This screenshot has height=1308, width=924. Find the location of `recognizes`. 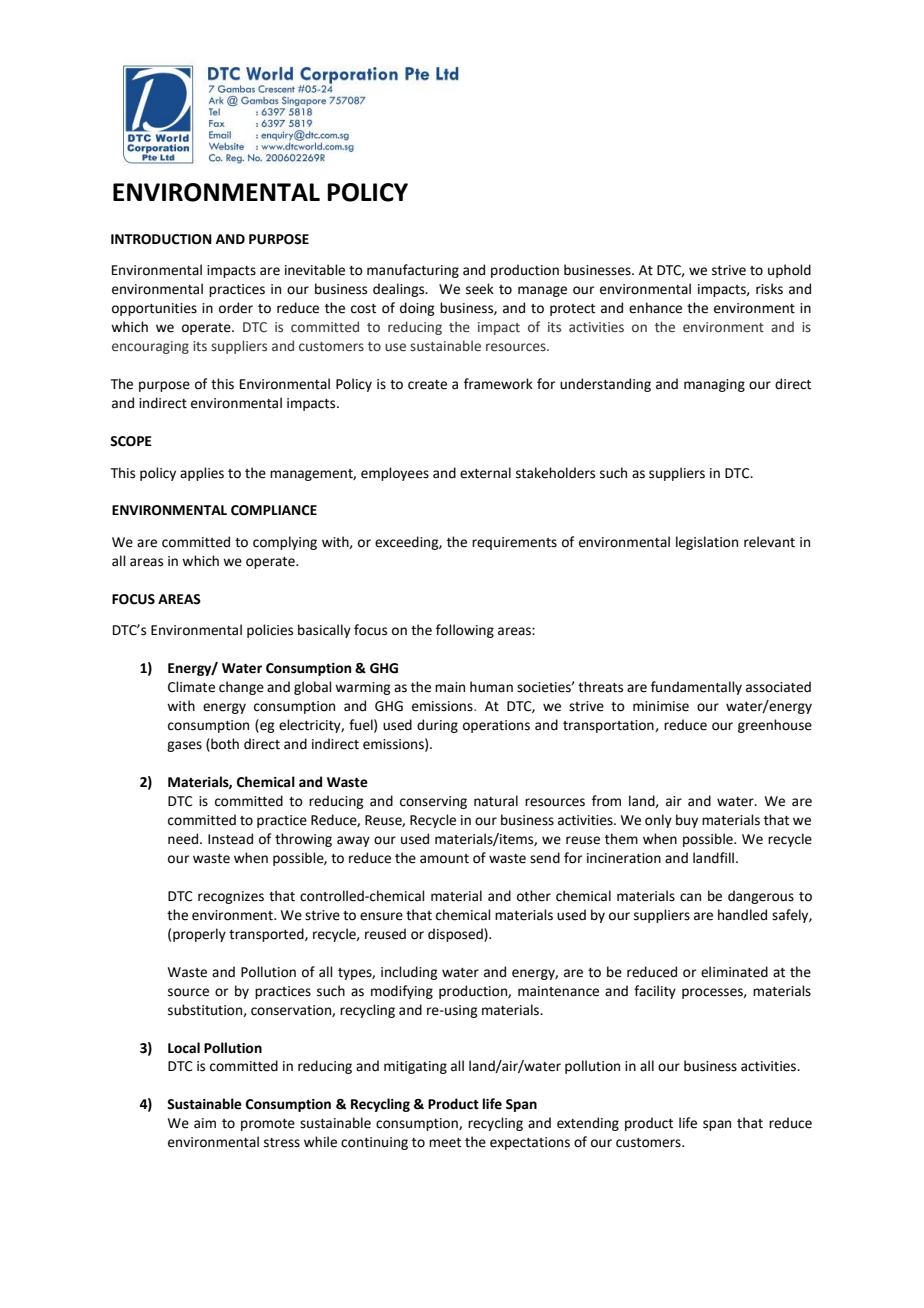

recognizes is located at coordinates (231, 897).
